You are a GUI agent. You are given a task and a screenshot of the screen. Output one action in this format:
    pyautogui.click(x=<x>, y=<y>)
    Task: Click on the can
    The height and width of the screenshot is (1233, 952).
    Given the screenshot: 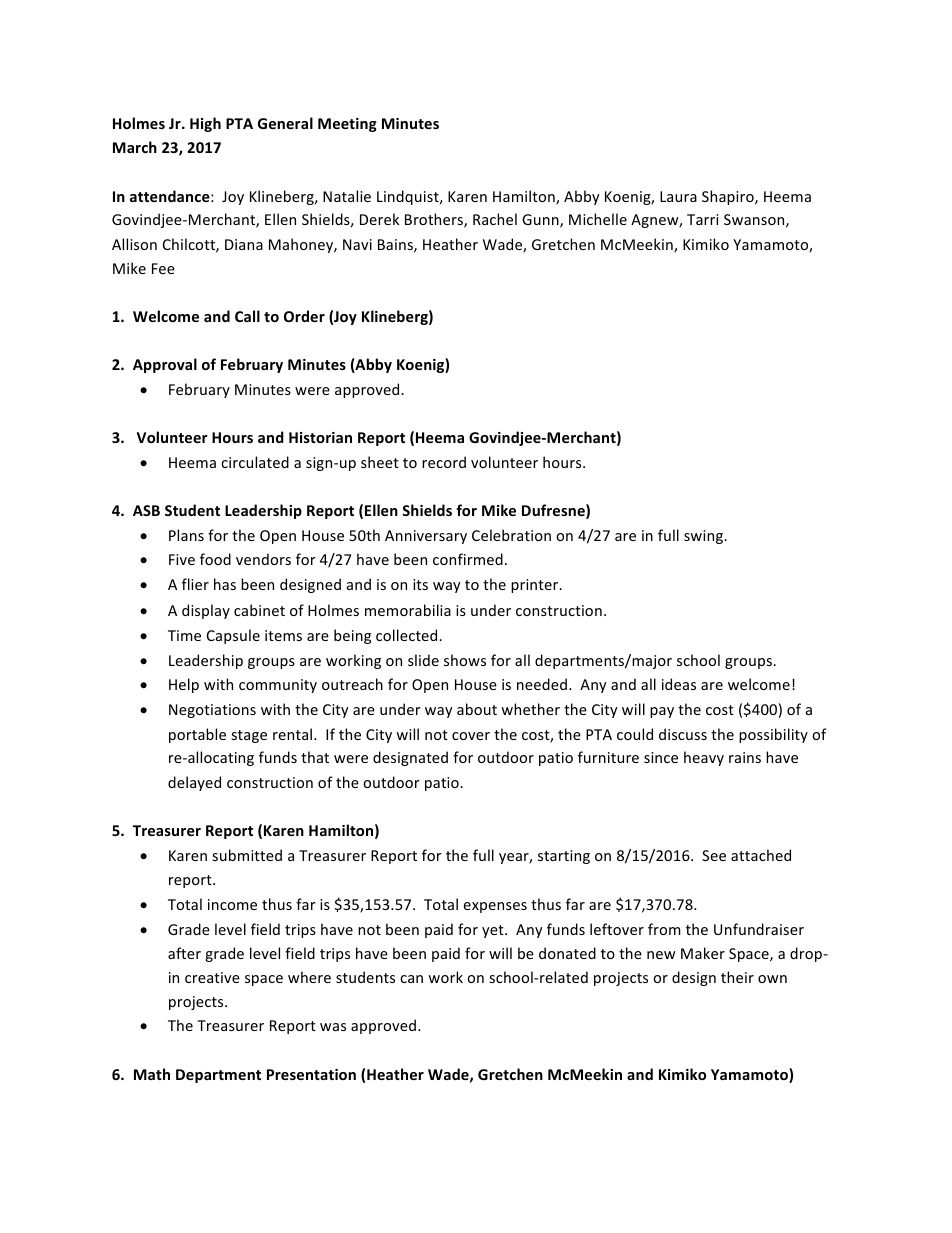 What is the action you would take?
    pyautogui.click(x=411, y=979)
